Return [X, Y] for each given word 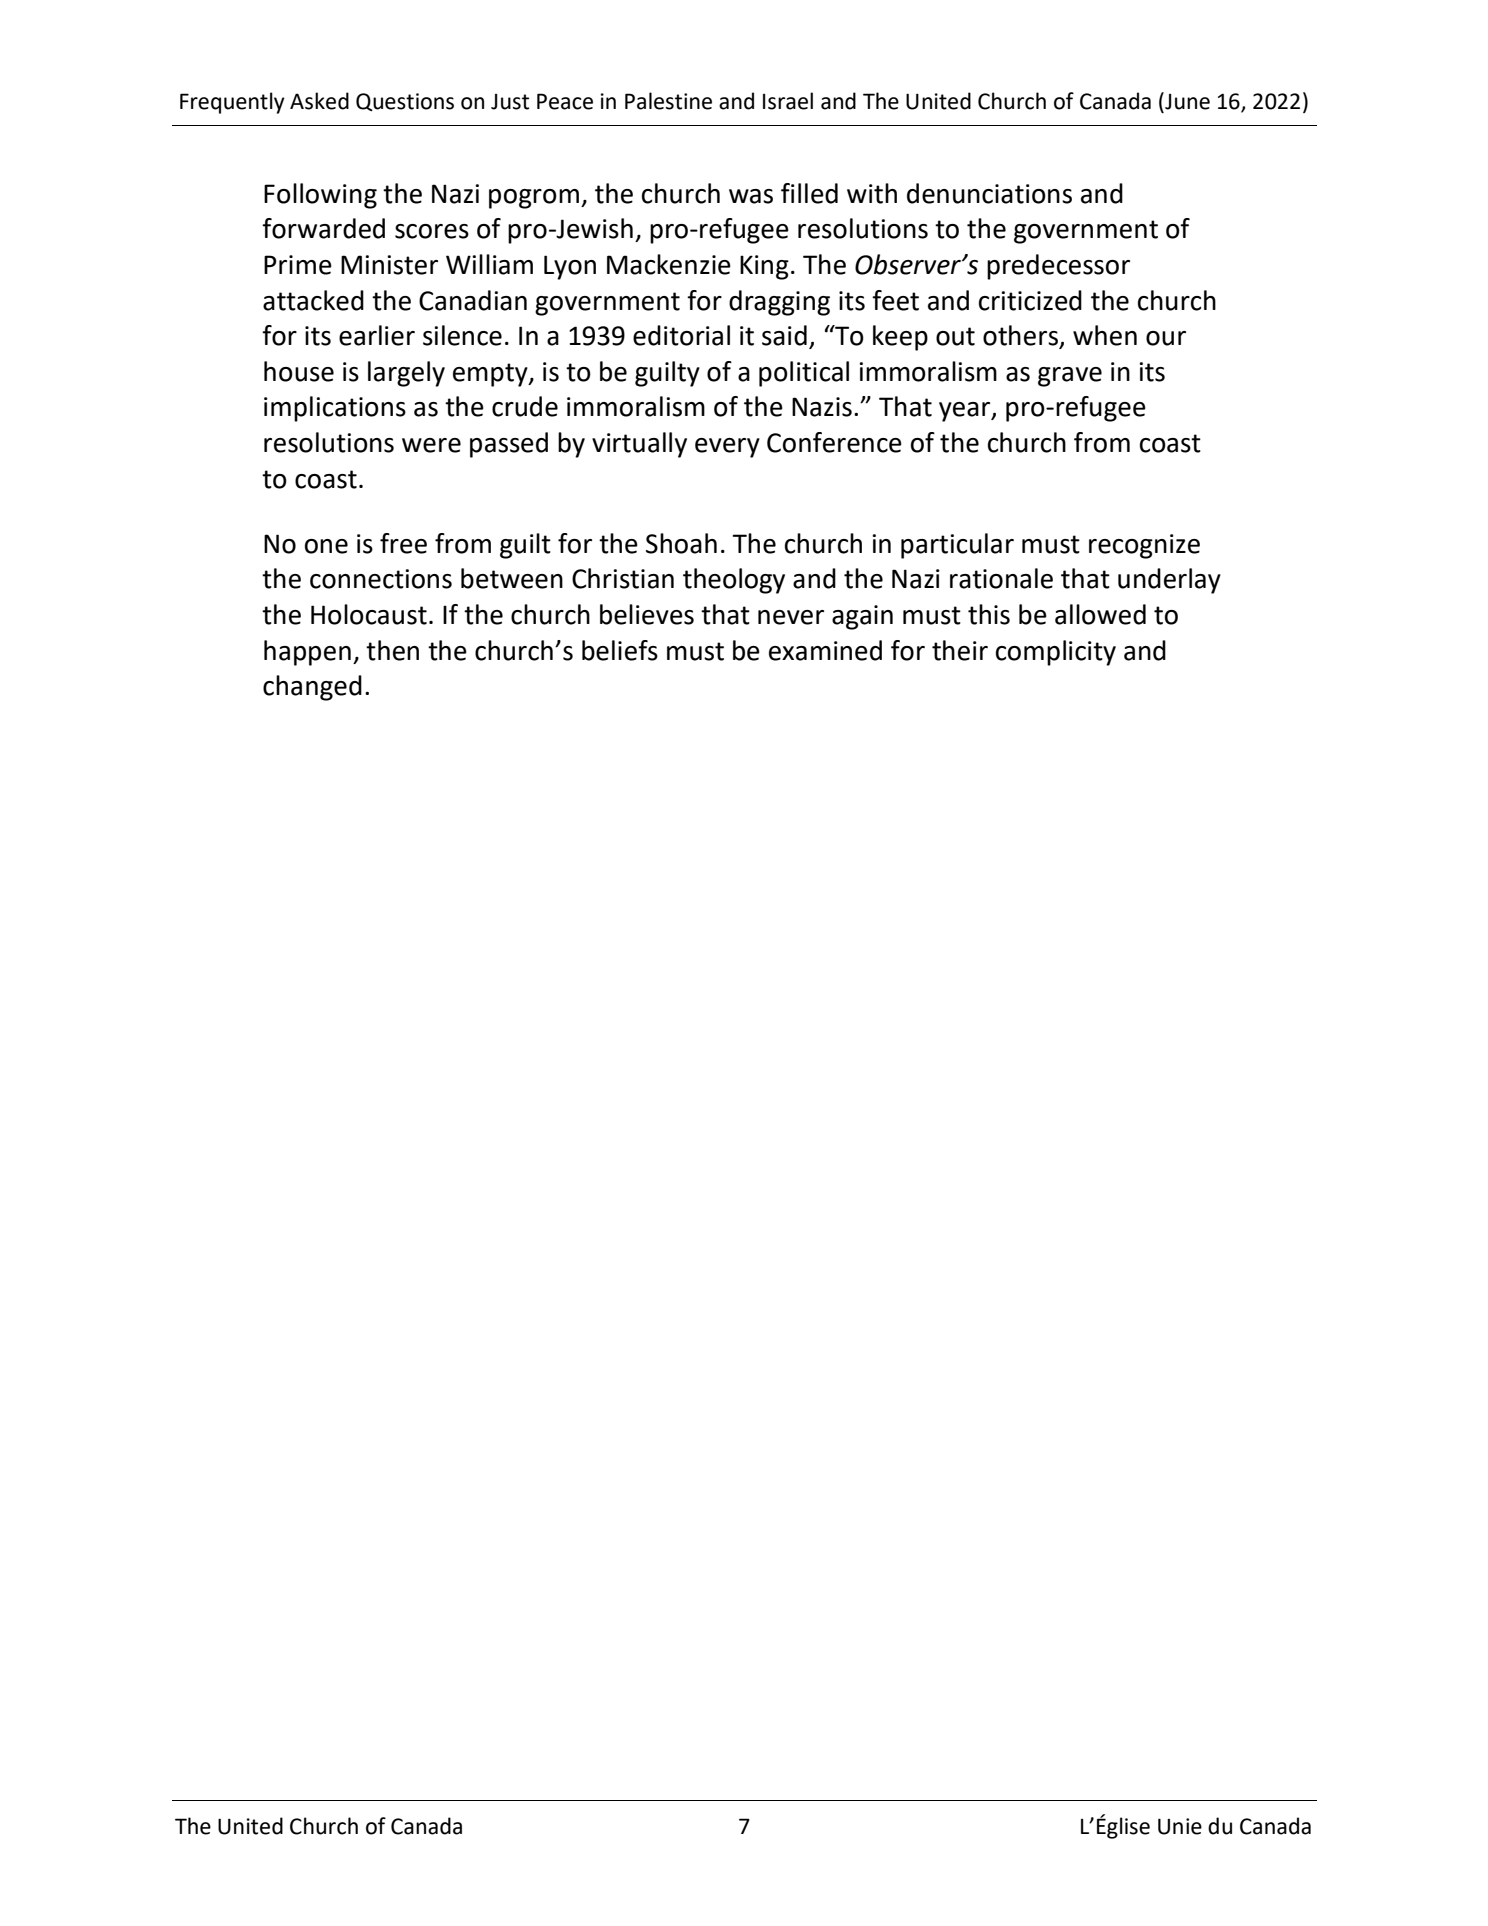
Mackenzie [669, 264]
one [326, 546]
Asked [319, 101]
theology [734, 581]
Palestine [668, 101]
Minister [389, 265]
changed [312, 688]
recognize [1144, 546]
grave [1070, 377]
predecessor [1058, 267]
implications [335, 409]
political [804, 374]
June [1186, 101]
